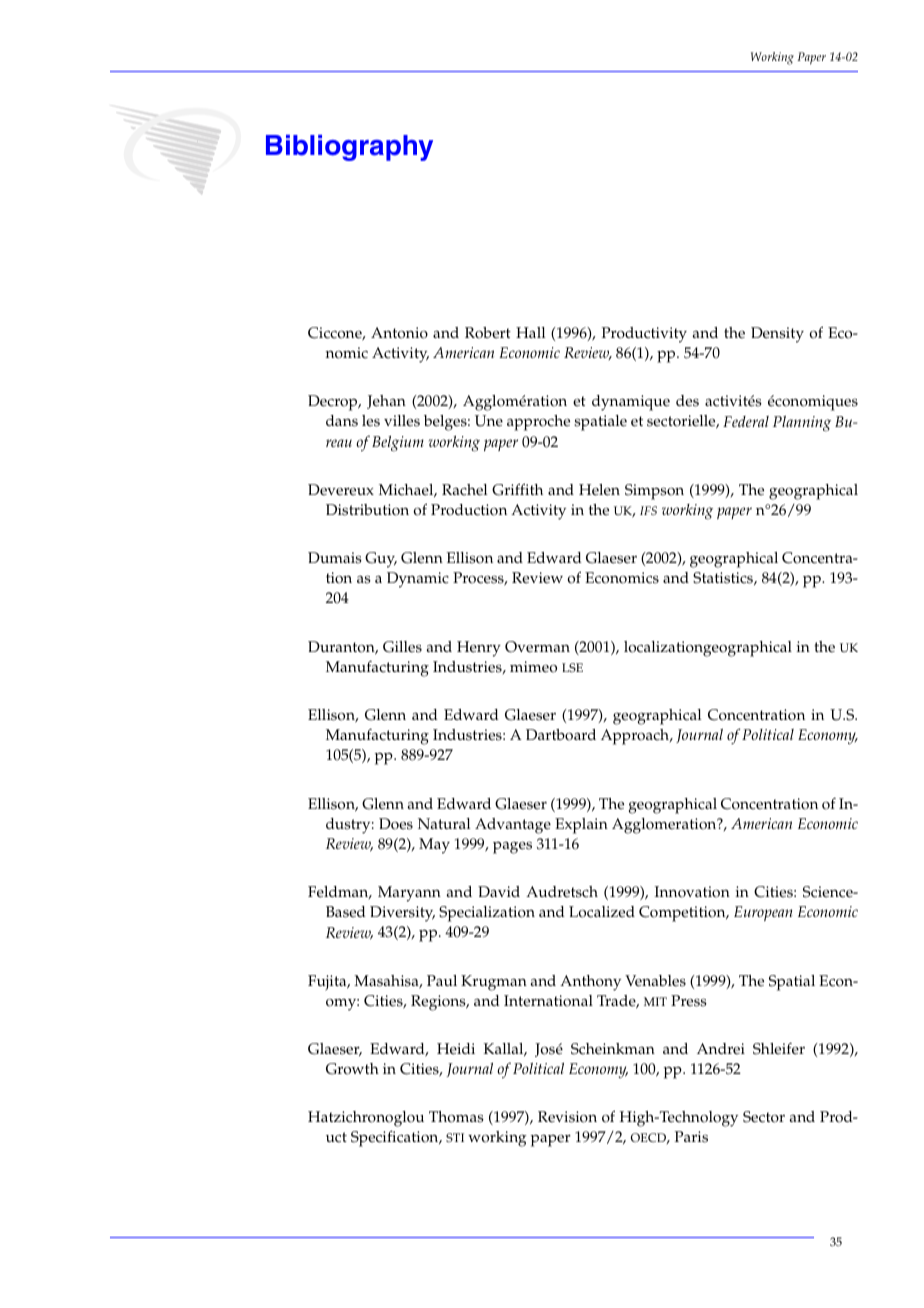 Image resolution: width=924 pixels, height=1308 pixels. What do you see at coordinates (567, 1117) in the page?
I see `Revision` at bounding box center [567, 1117].
